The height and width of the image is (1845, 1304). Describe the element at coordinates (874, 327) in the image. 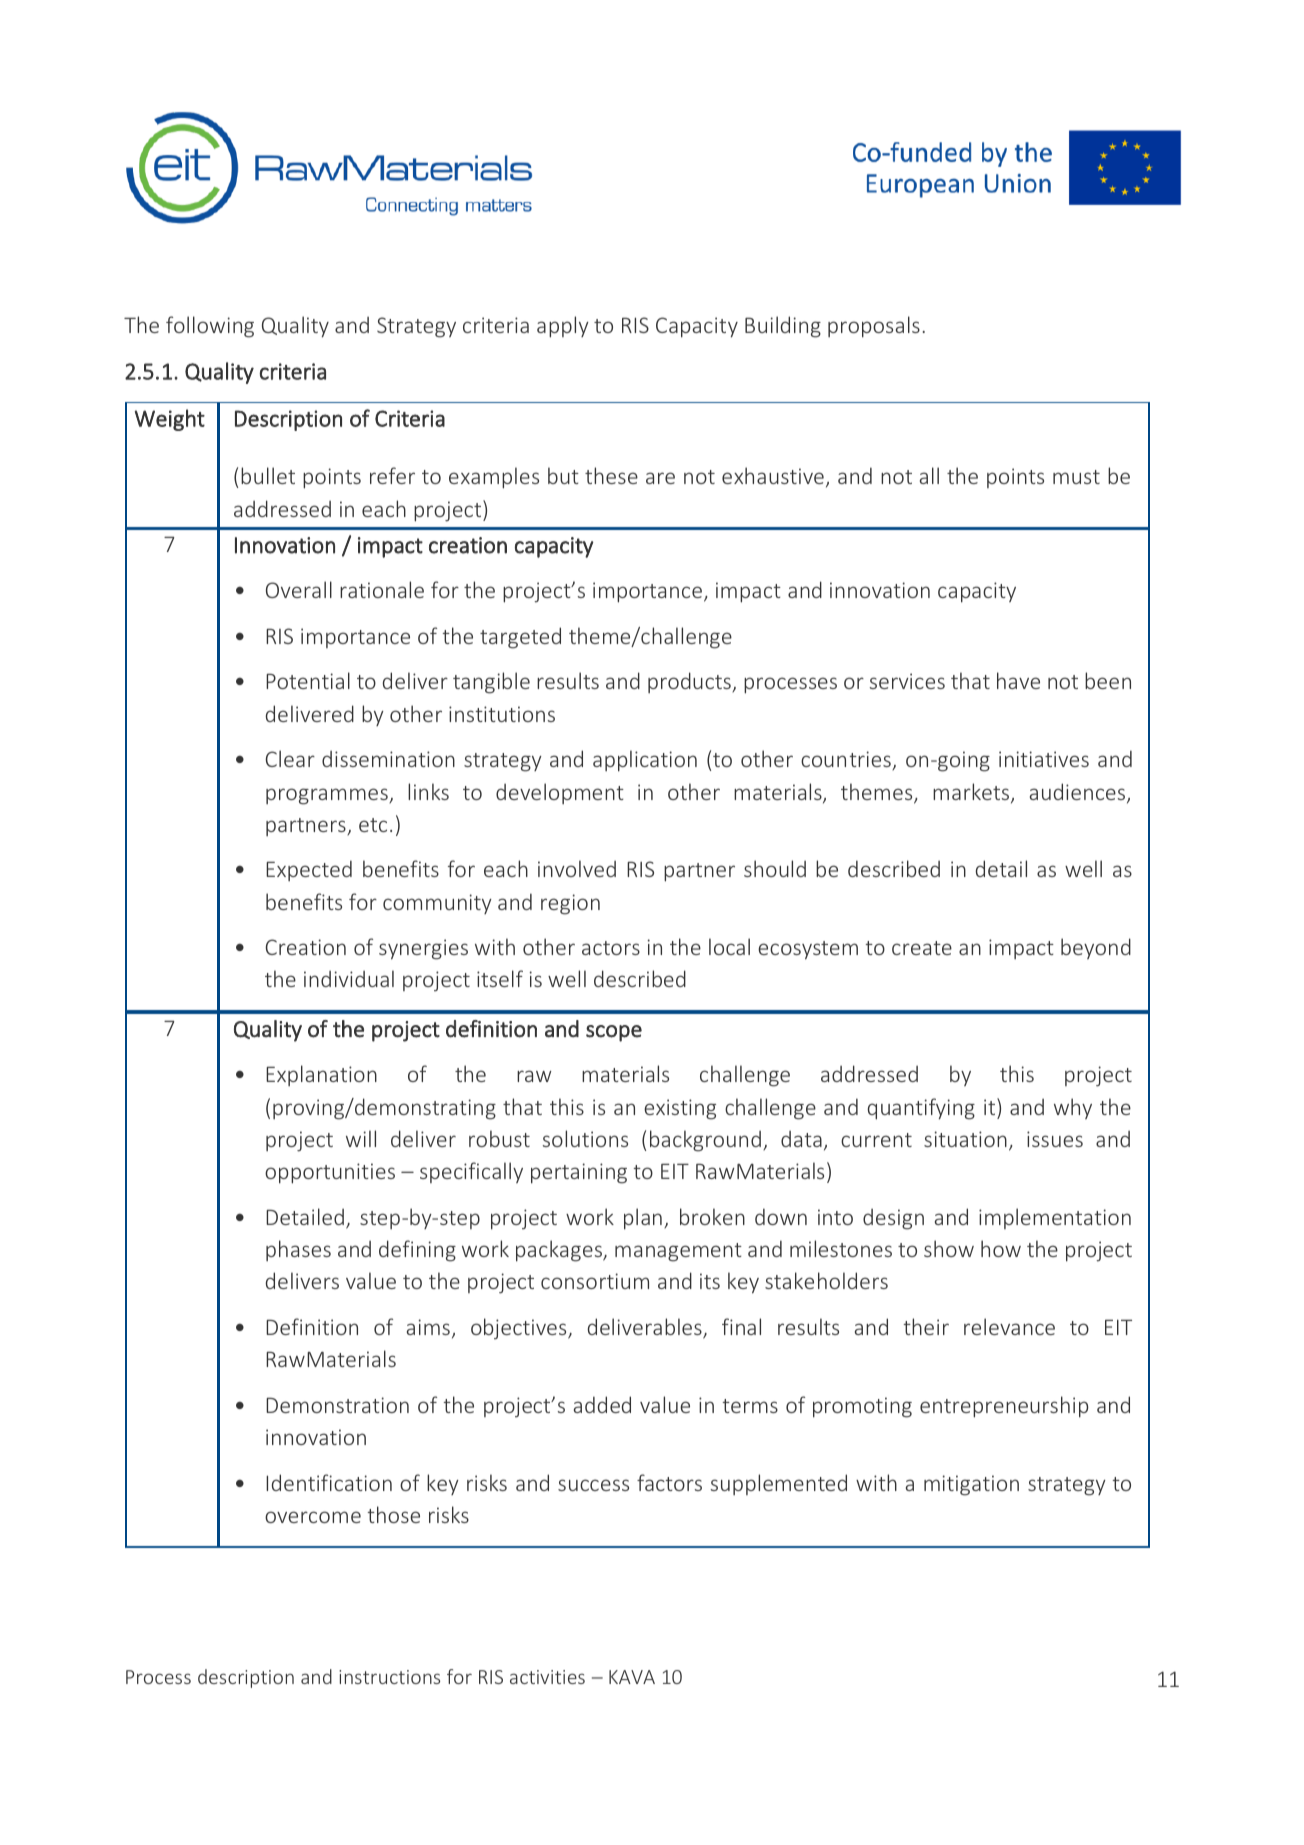

I see `proposals` at that location.
